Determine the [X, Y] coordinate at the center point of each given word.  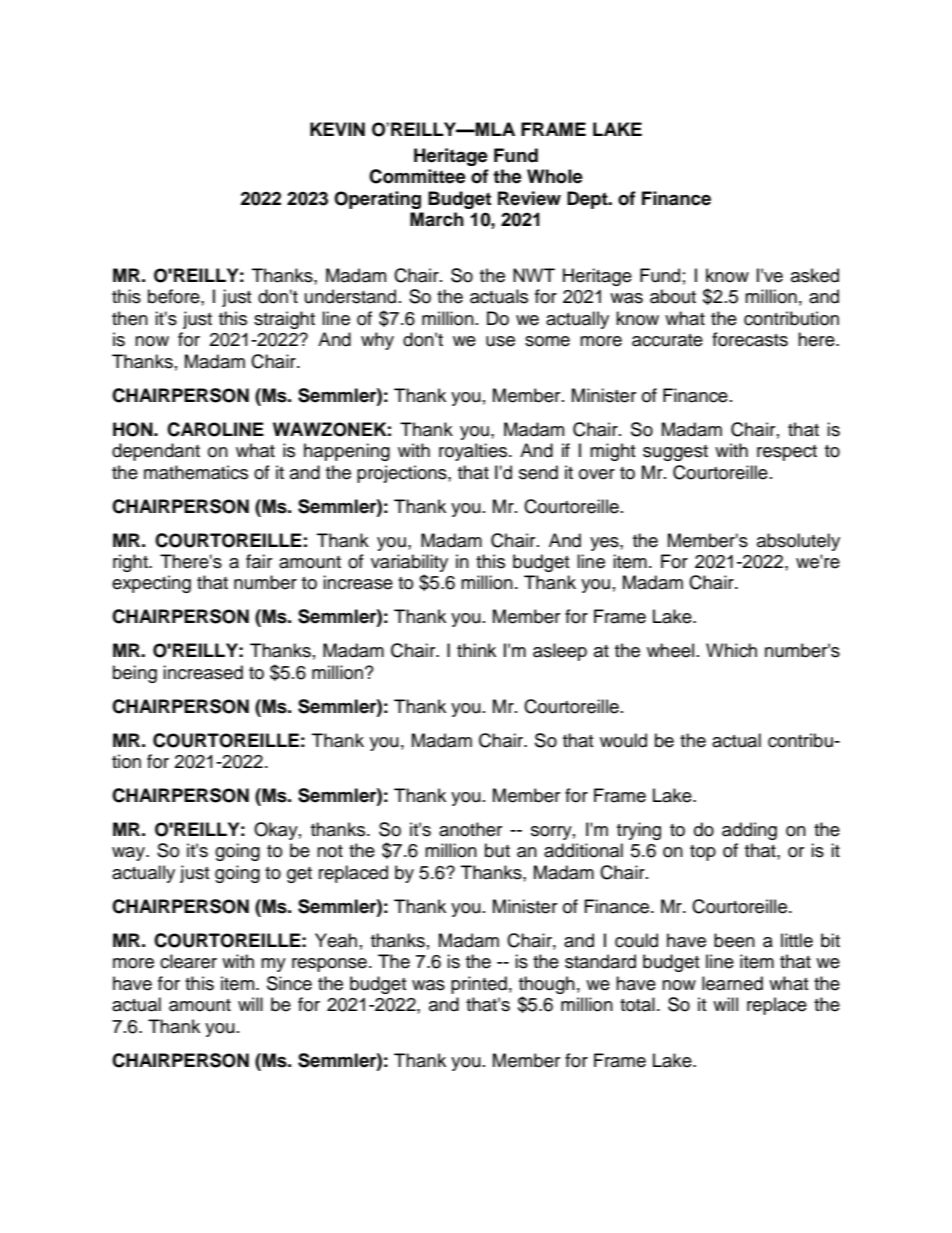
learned [732, 983]
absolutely [798, 542]
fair [259, 561]
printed [479, 985]
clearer [188, 961]
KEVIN [337, 129]
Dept [588, 200]
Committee [417, 176]
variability [409, 563]
